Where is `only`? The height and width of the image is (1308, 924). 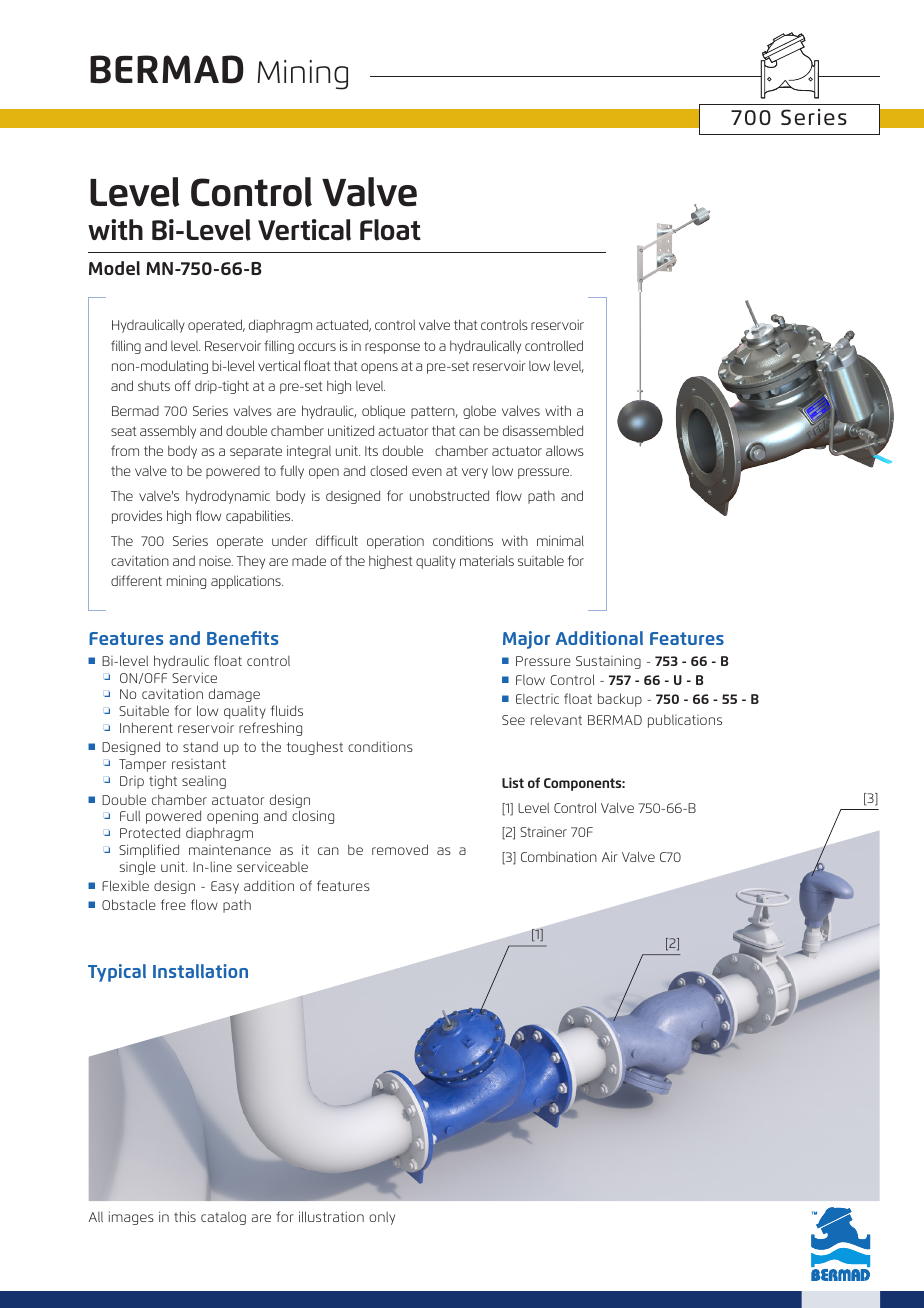 only is located at coordinates (382, 1218).
